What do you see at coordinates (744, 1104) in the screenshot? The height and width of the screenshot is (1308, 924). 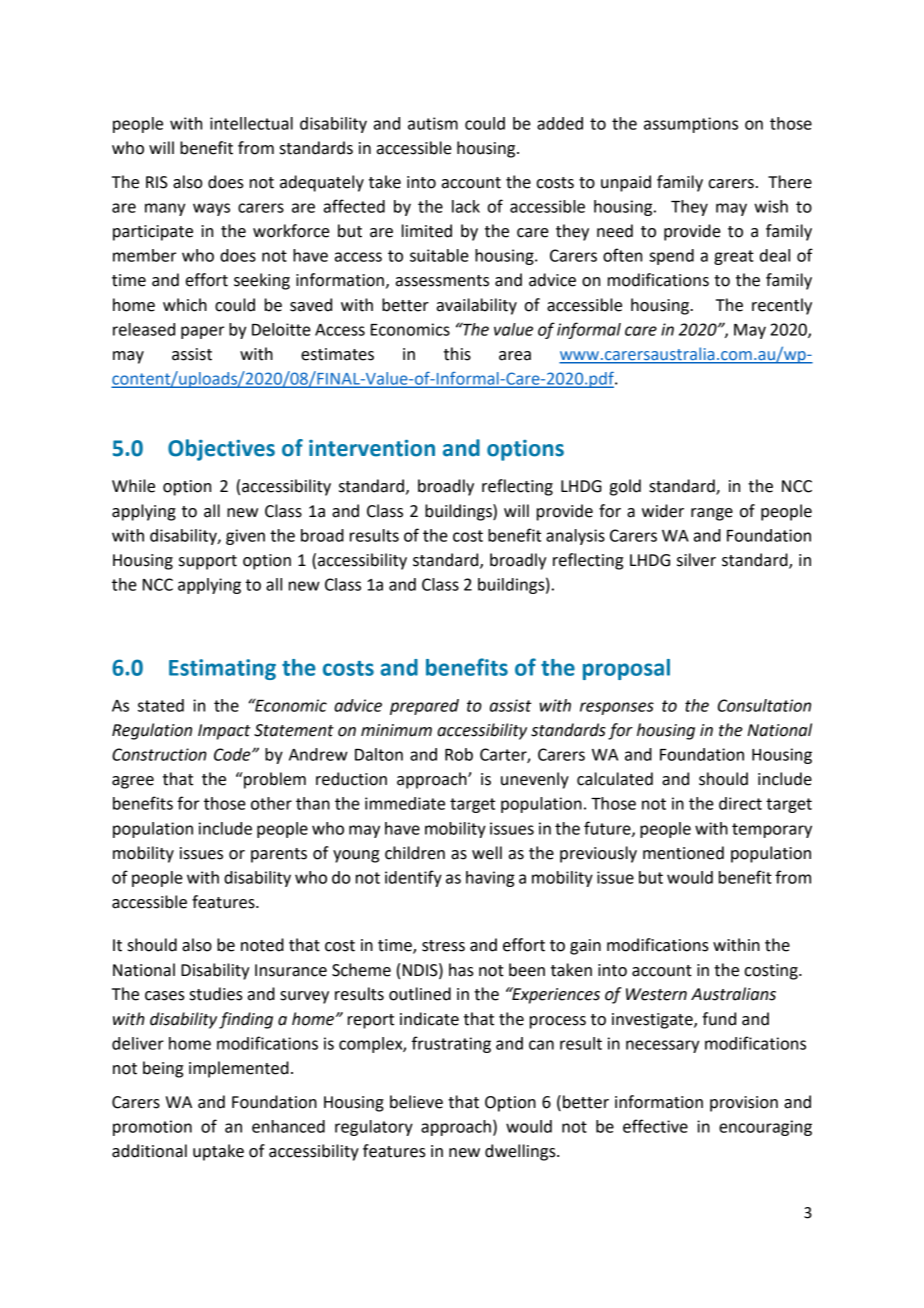 I see `provision` at bounding box center [744, 1104].
